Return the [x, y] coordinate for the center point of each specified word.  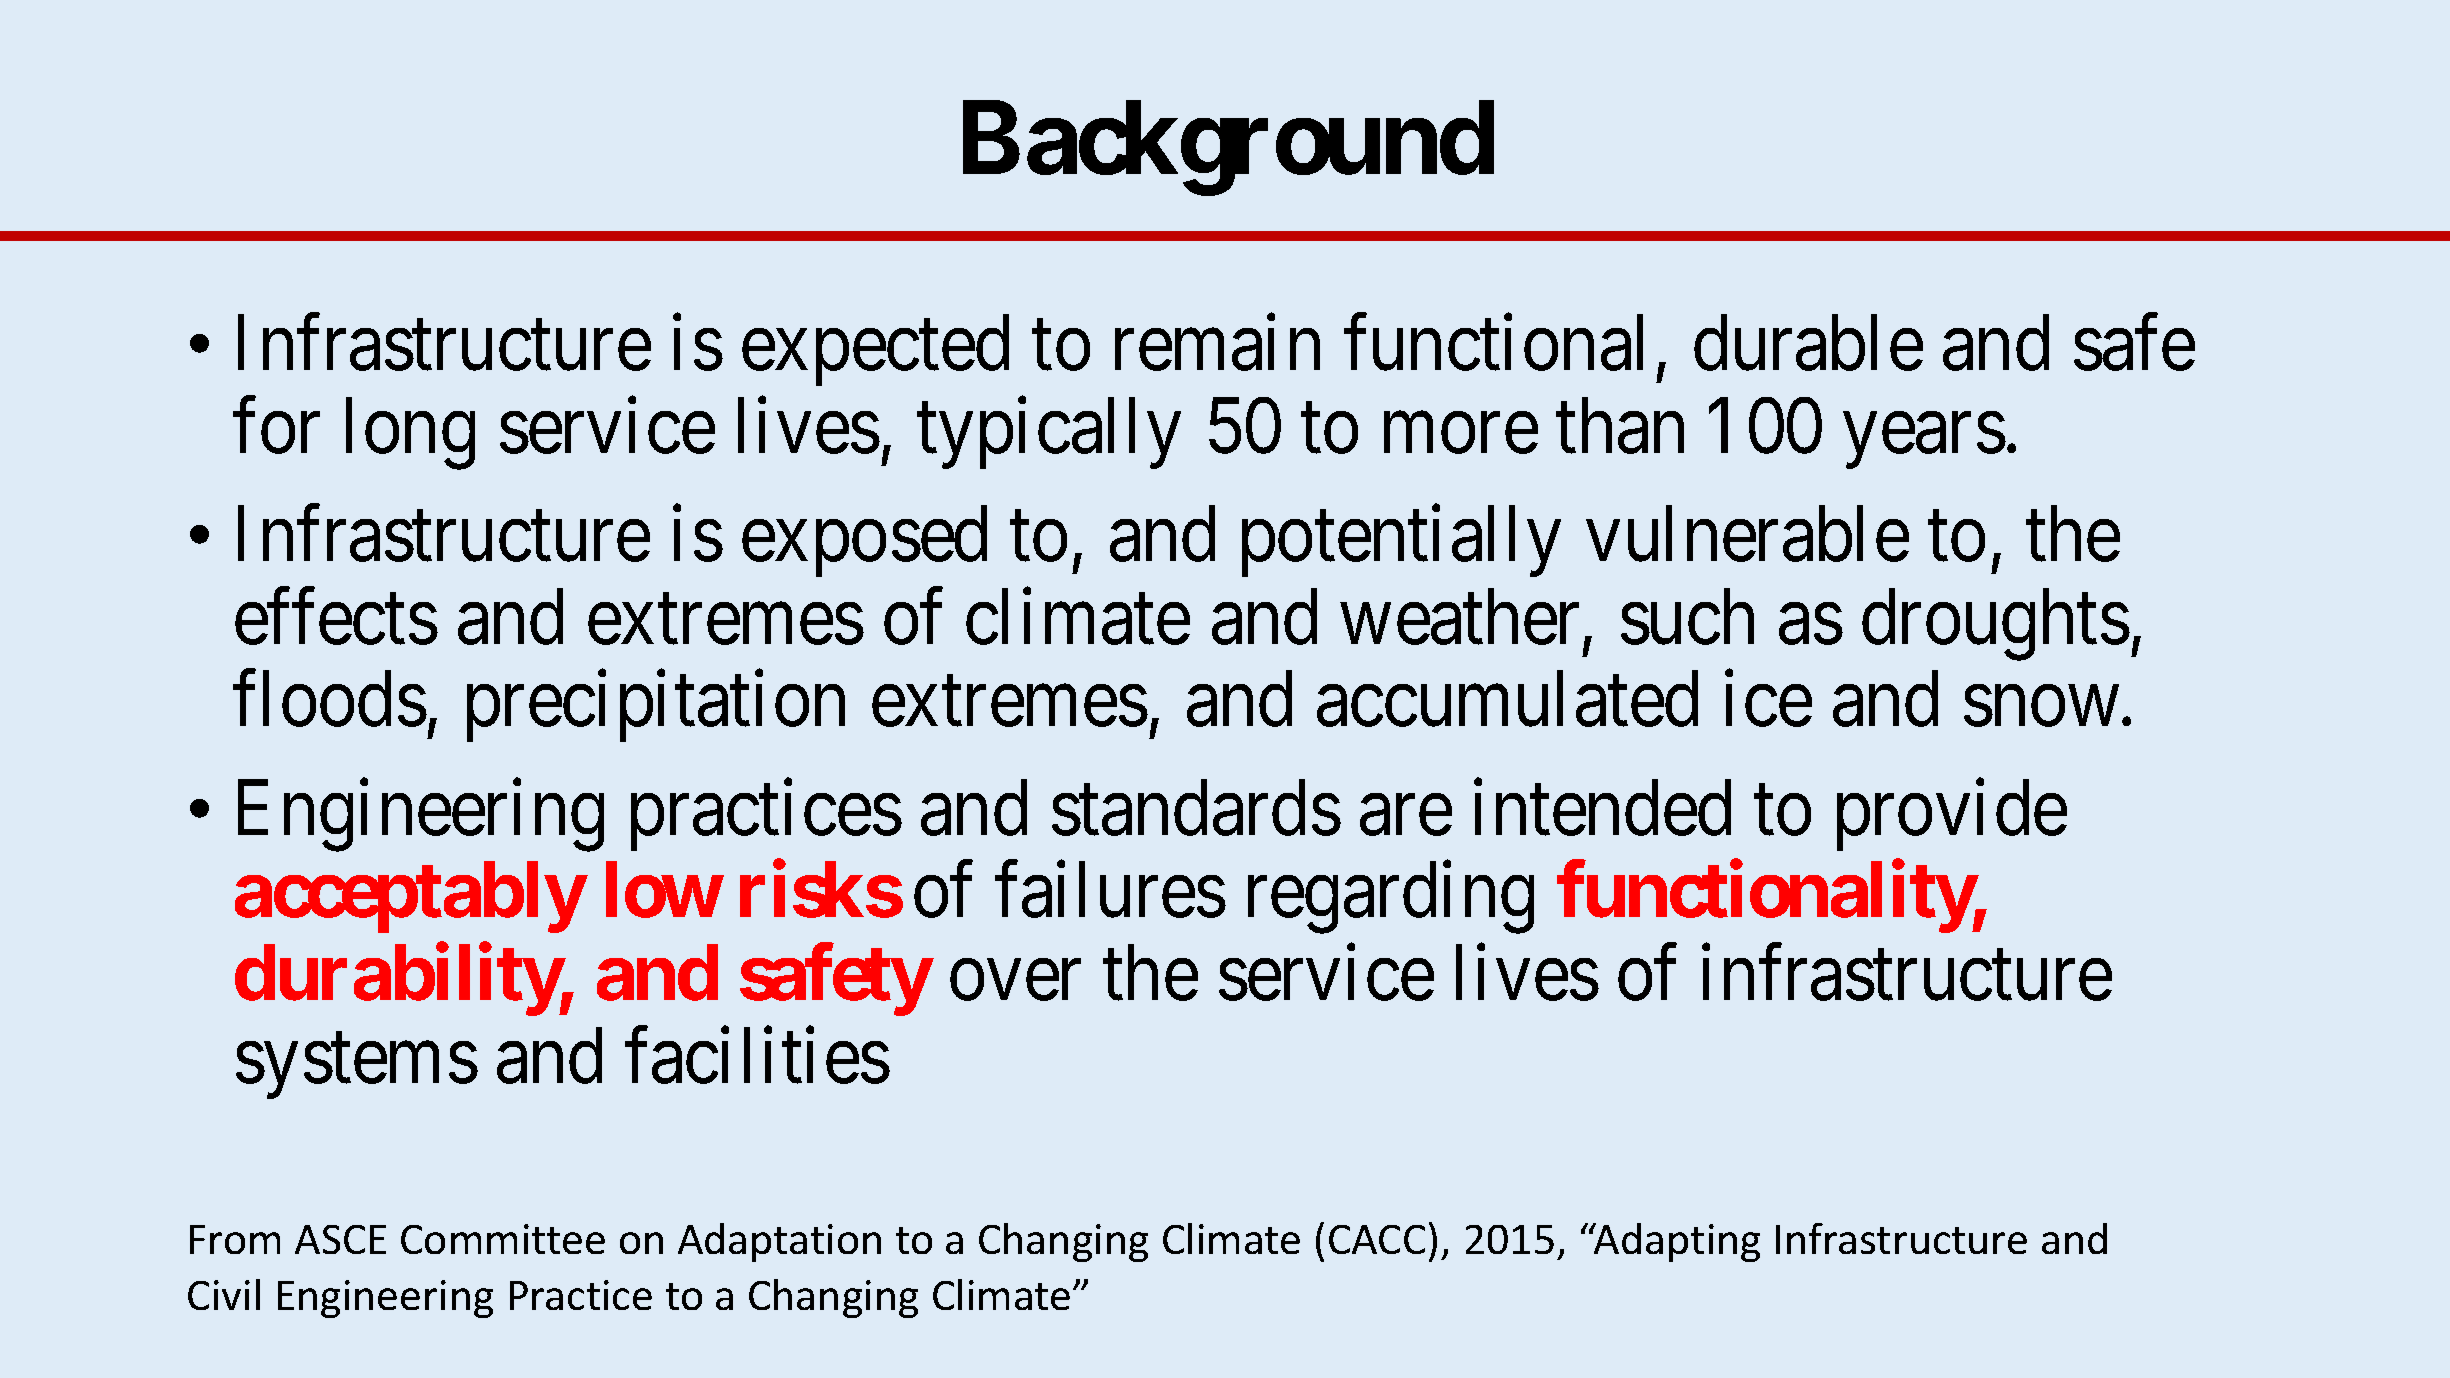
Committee [503, 1239]
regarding [1391, 898]
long [410, 434]
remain [1217, 343]
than [1620, 426]
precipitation [656, 707]
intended [1602, 808]
